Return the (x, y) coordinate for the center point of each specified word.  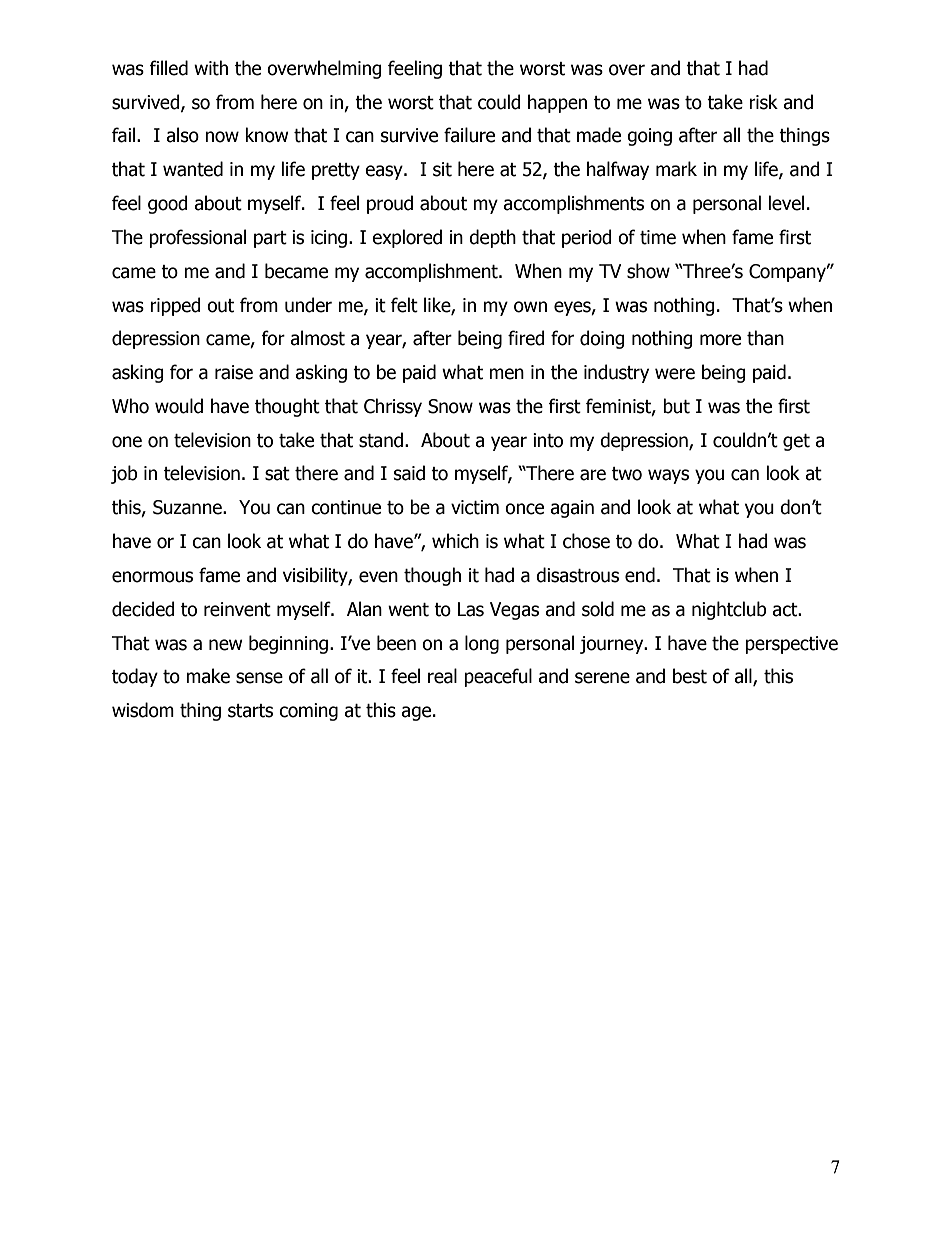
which (455, 541)
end (640, 575)
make (208, 676)
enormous (152, 577)
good (168, 204)
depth (492, 238)
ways (668, 476)
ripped (175, 306)
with (211, 68)
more (720, 340)
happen (557, 103)
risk (763, 102)
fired (526, 338)
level (786, 203)
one (127, 442)
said (409, 473)
